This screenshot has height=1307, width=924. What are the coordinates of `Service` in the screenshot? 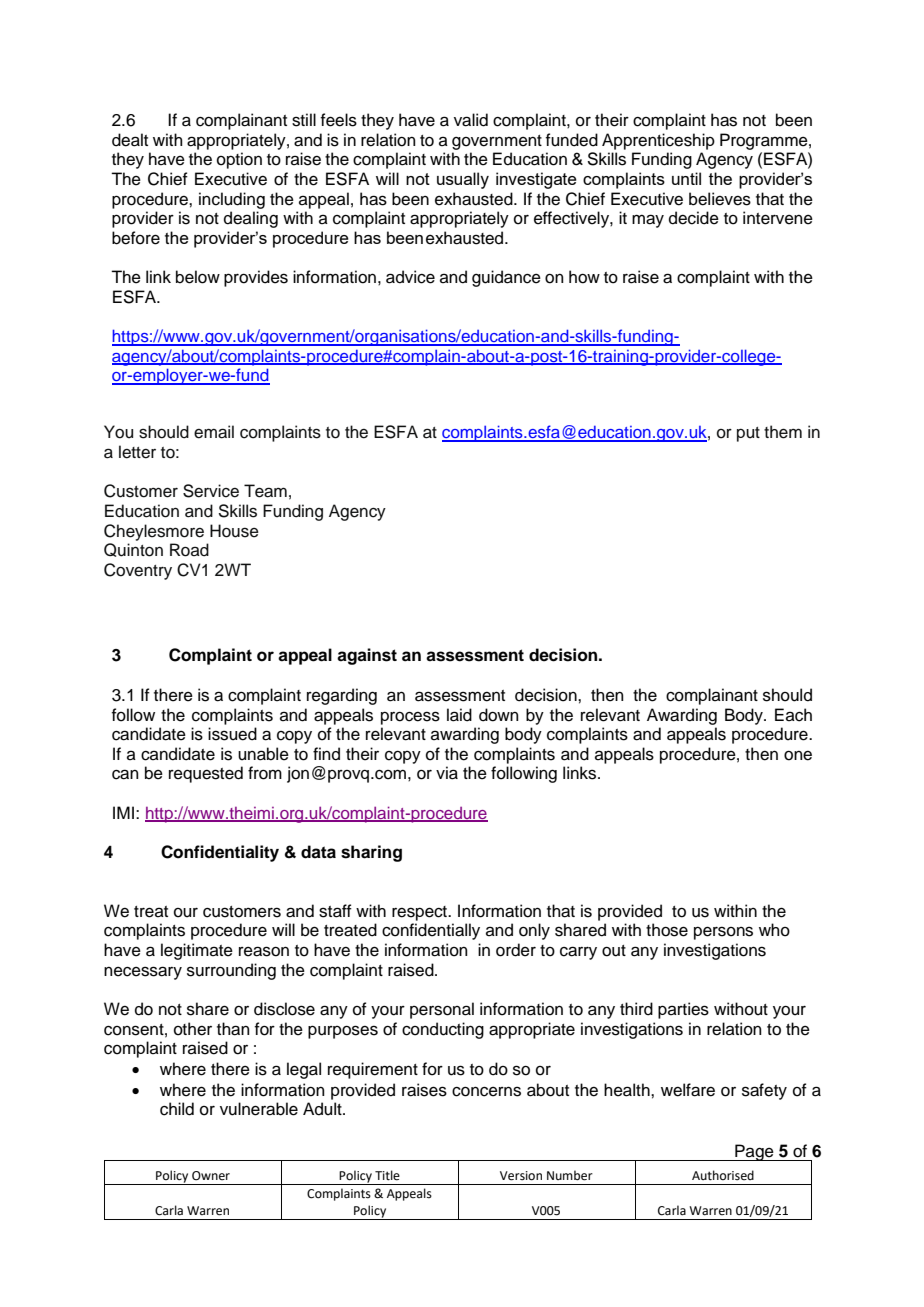 It's located at (211, 491).
